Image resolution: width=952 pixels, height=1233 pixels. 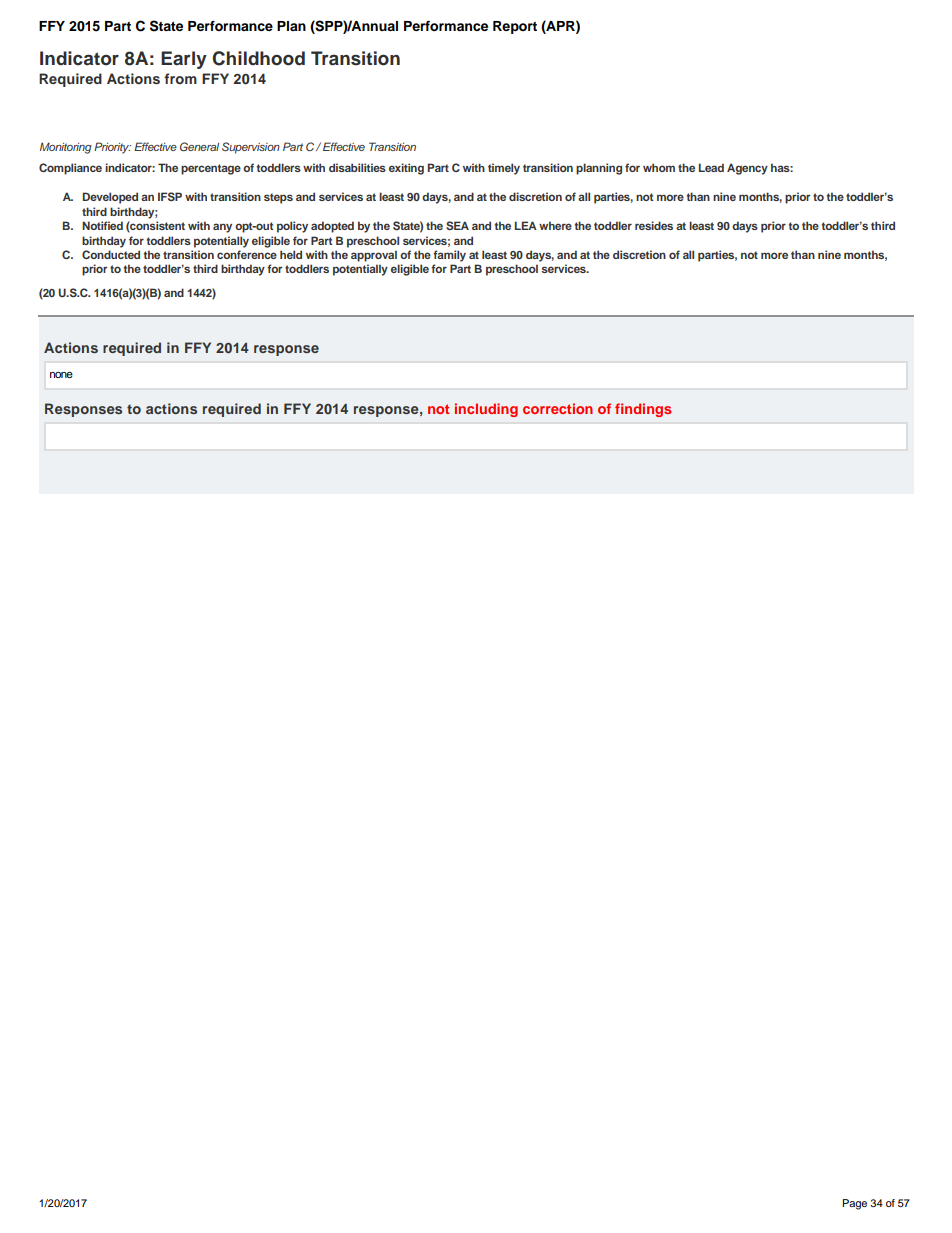 What do you see at coordinates (643, 410) in the screenshot?
I see `findings` at bounding box center [643, 410].
